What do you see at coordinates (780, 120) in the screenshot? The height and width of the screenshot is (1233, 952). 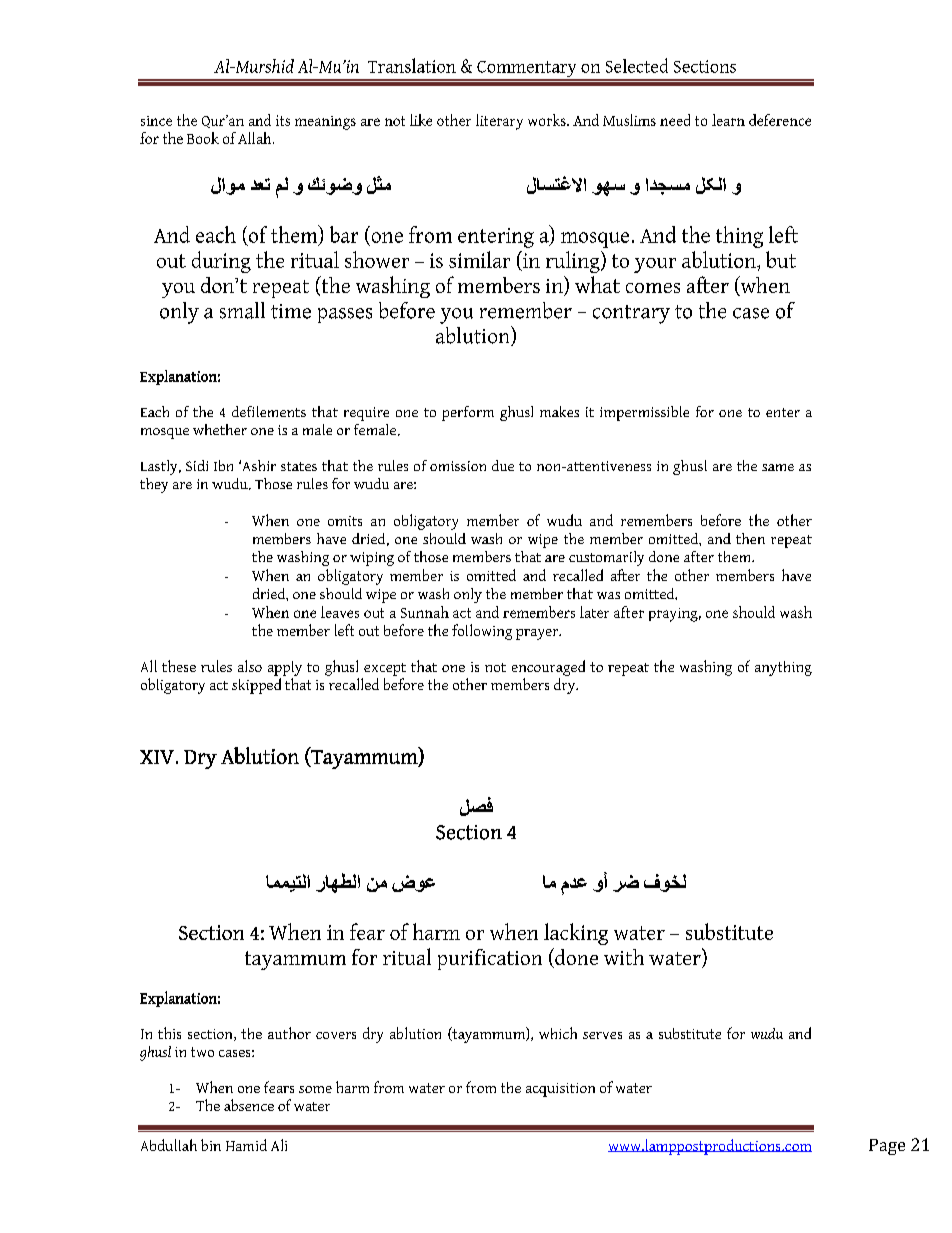 I see `deference` at bounding box center [780, 120].
